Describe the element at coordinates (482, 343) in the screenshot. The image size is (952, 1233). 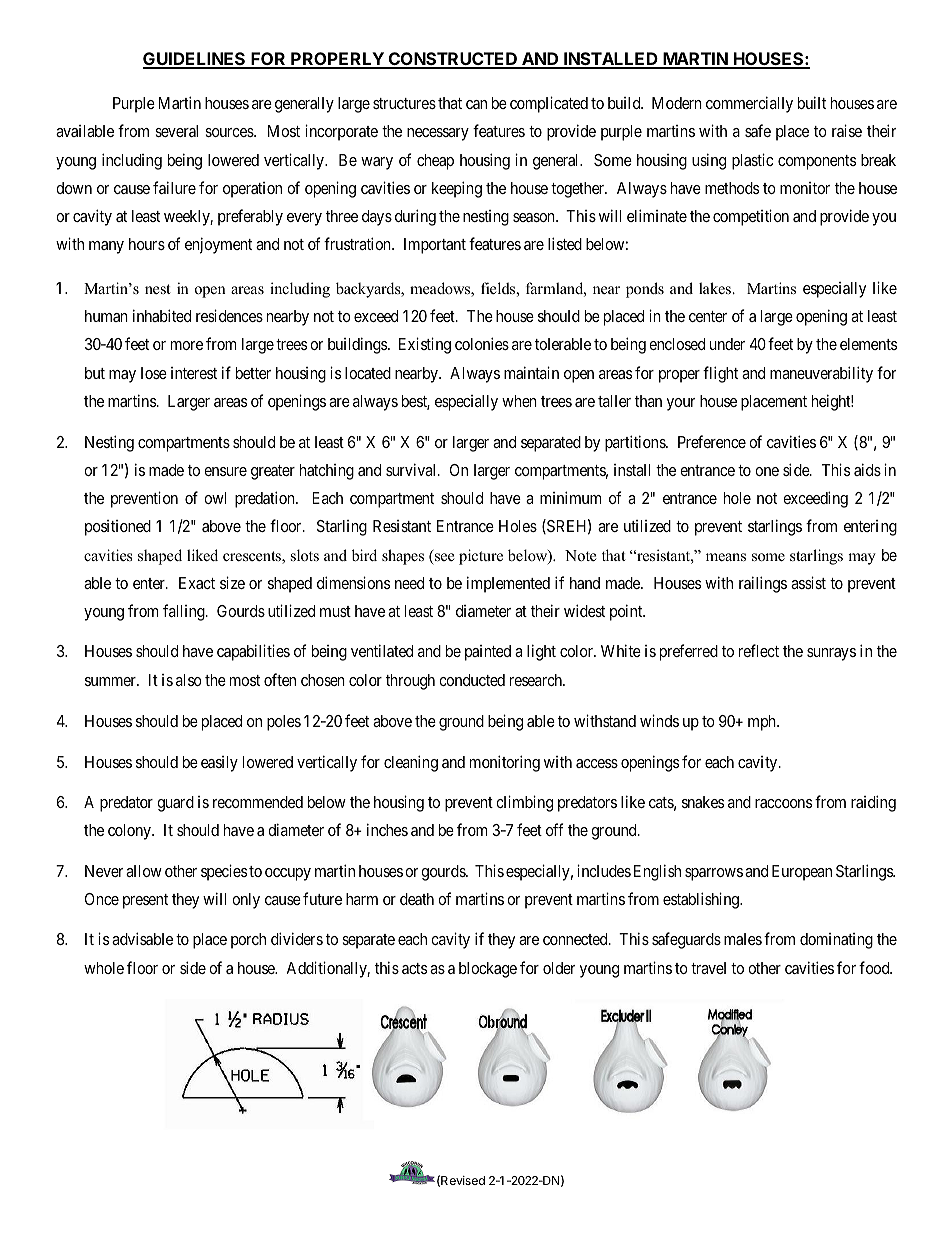
I see `colonies` at that location.
